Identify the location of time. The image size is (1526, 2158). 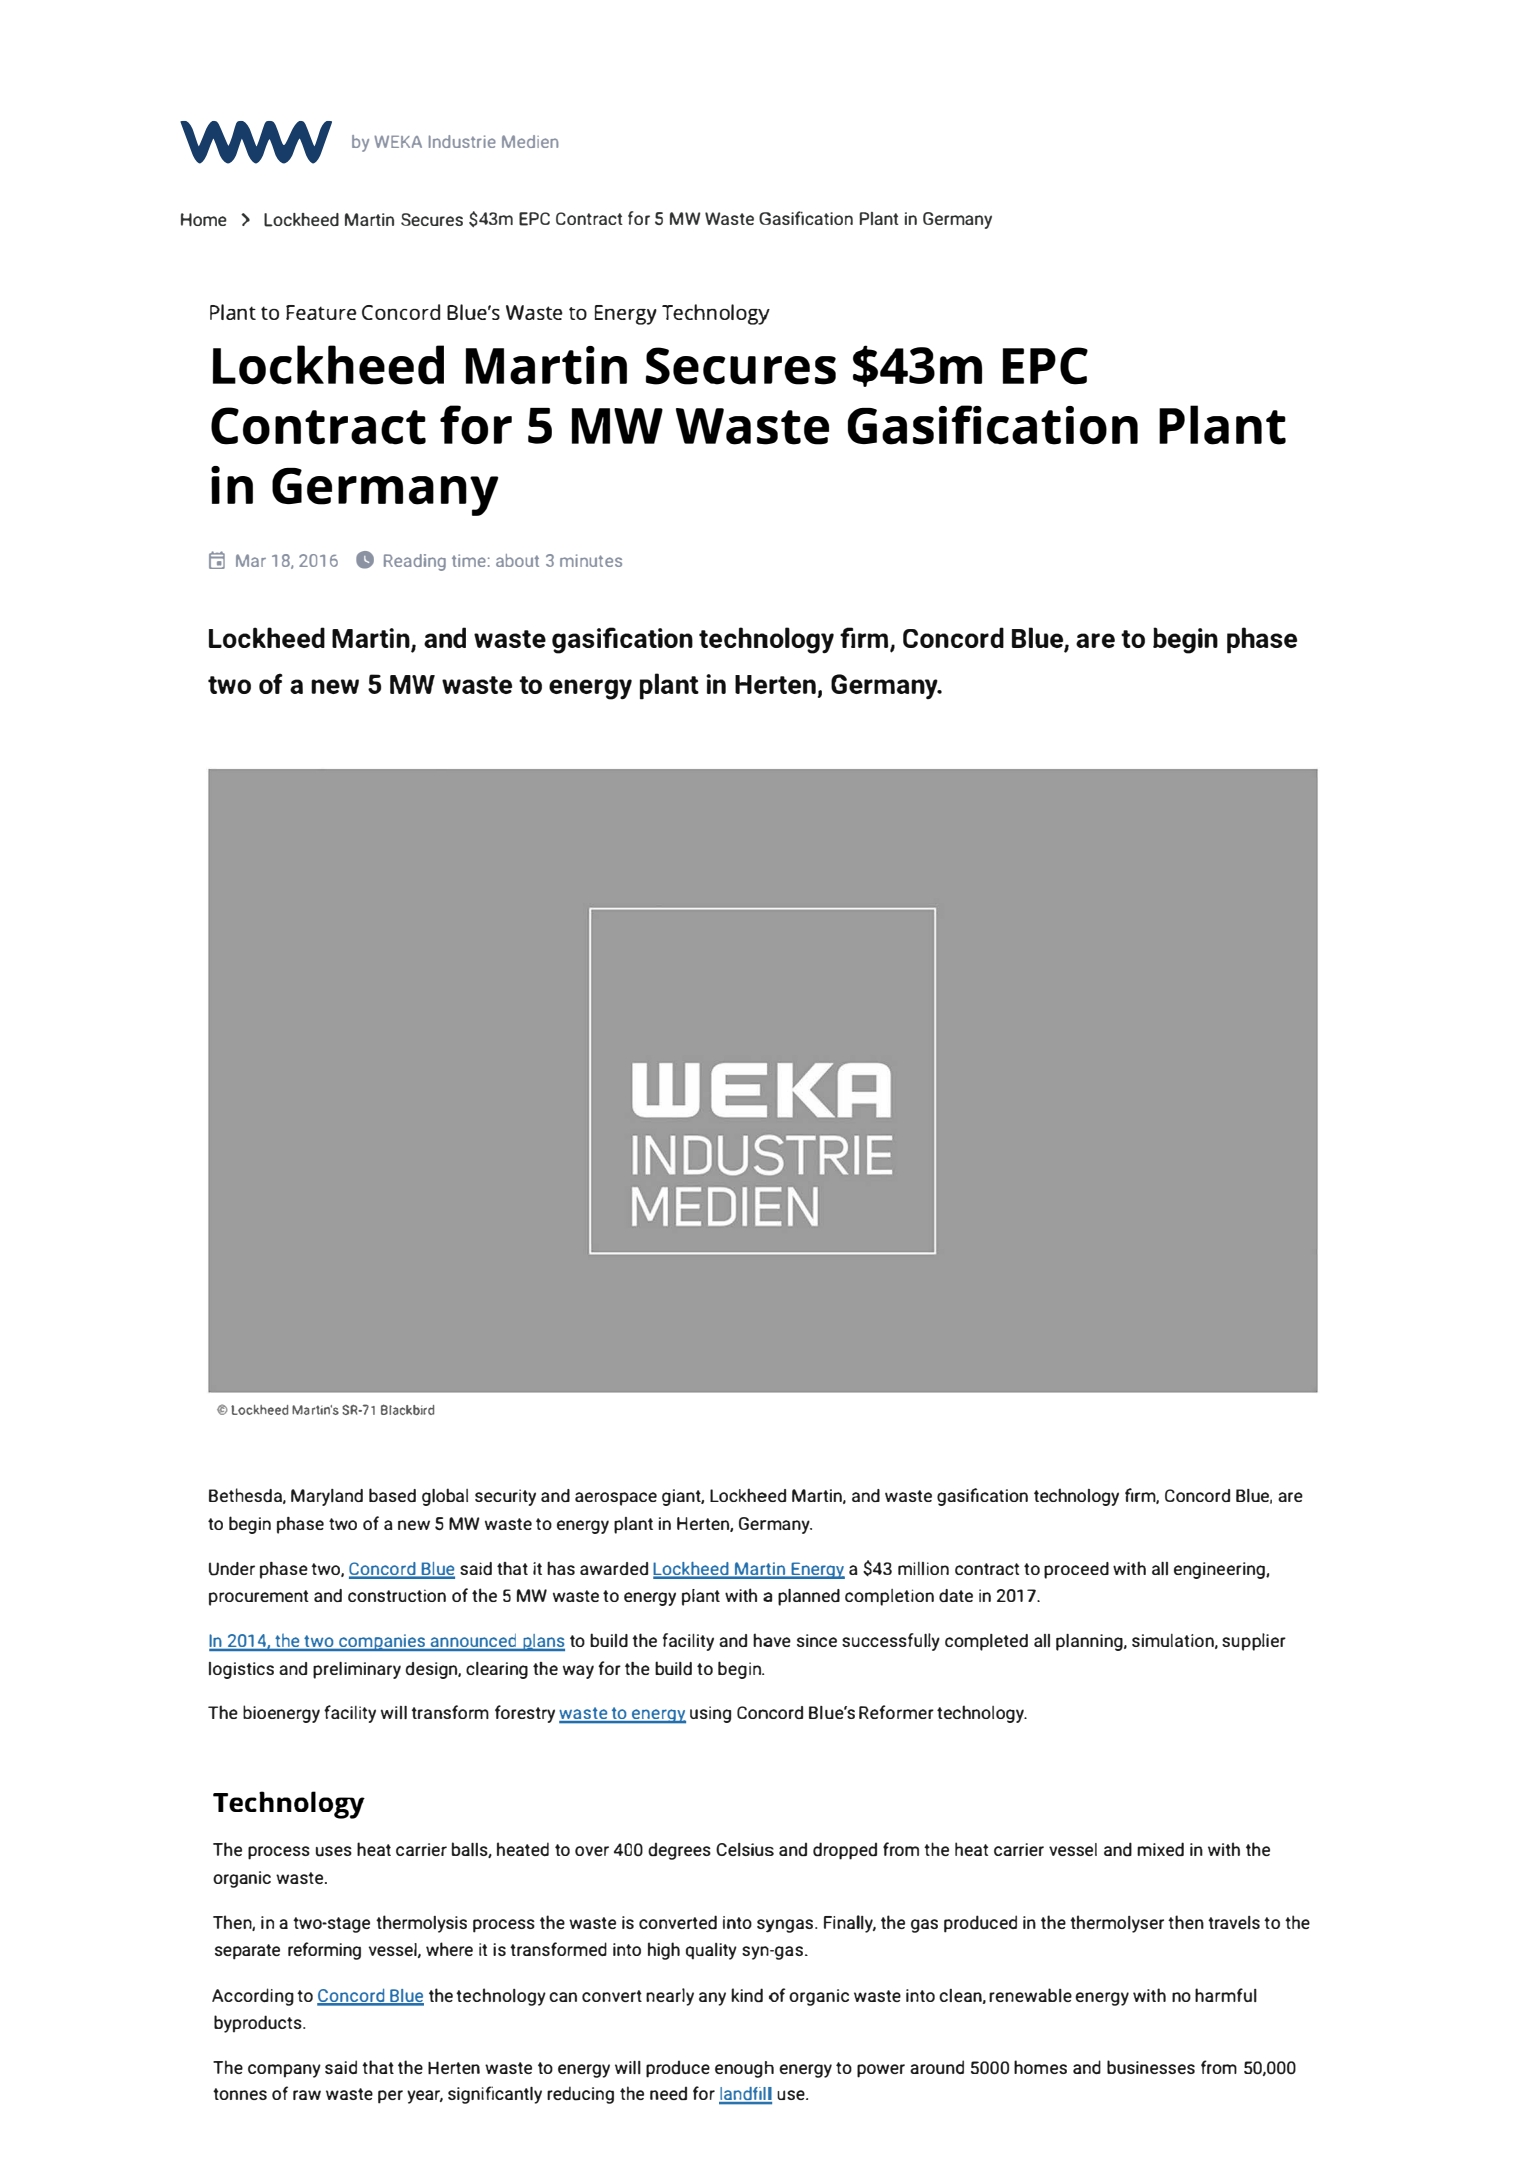
(469, 560).
